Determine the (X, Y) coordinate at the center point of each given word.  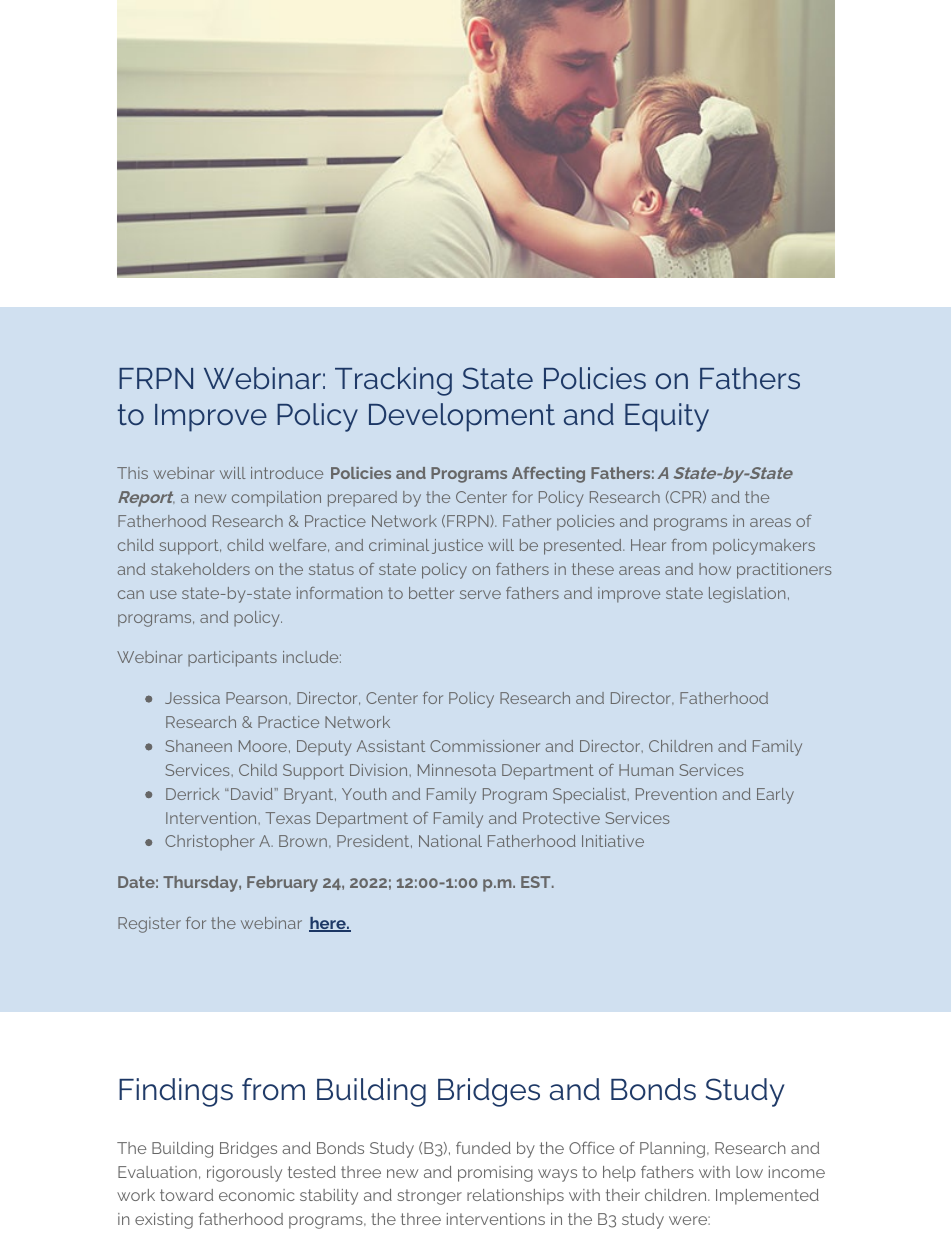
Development (462, 417)
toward (186, 1195)
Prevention (676, 794)
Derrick (192, 794)
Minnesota (457, 770)
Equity (667, 417)
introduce (287, 473)
